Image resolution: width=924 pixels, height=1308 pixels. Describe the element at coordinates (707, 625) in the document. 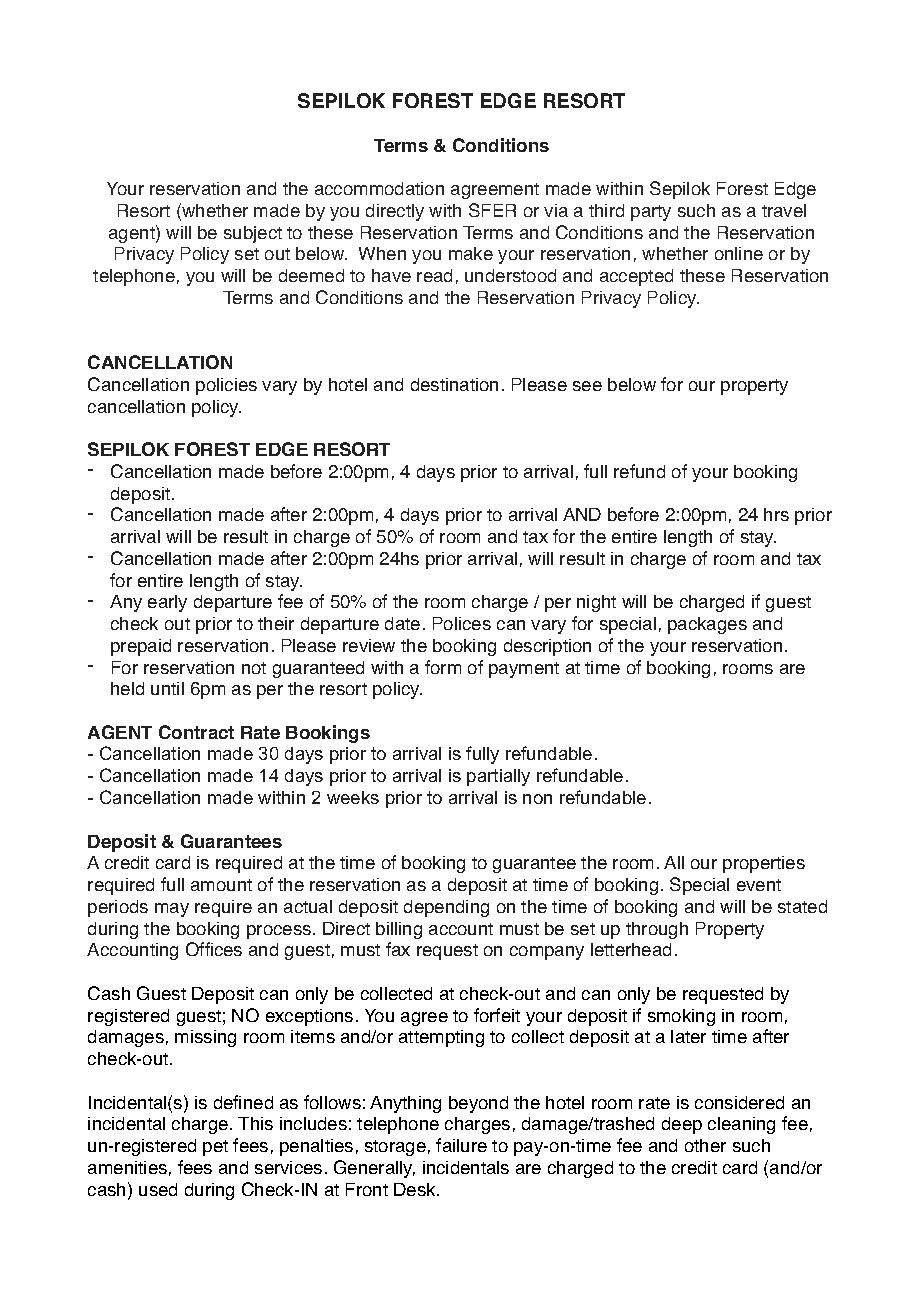

I see `packages` at that location.
